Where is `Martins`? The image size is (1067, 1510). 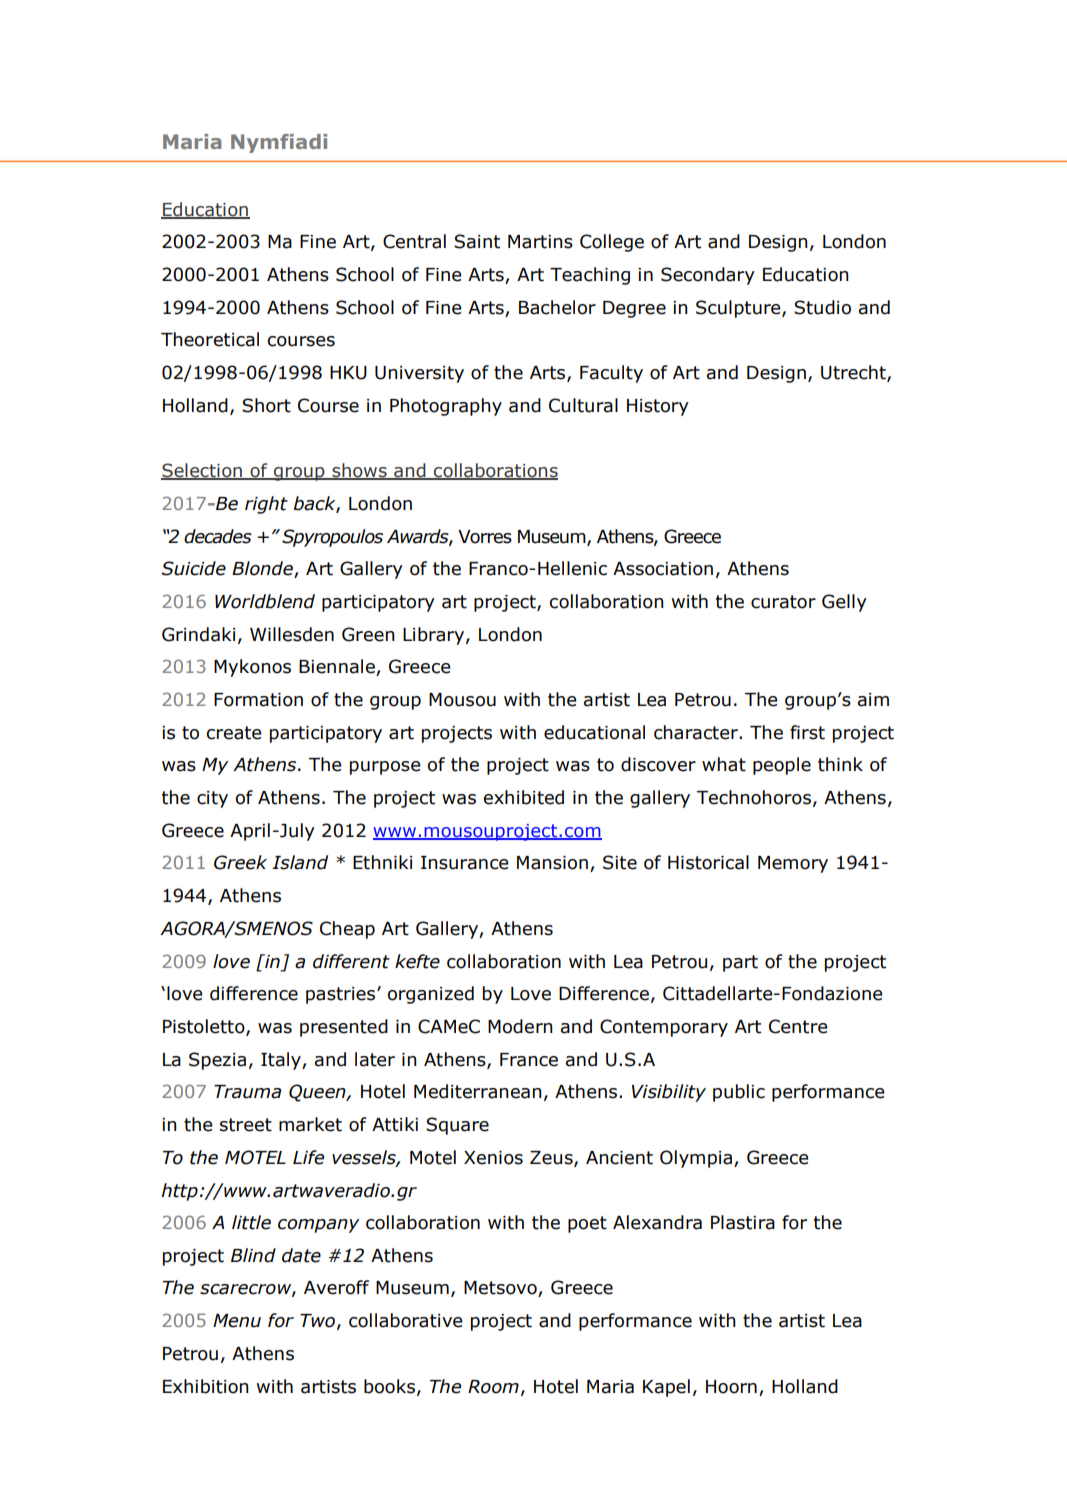
Martins is located at coordinates (540, 242).
